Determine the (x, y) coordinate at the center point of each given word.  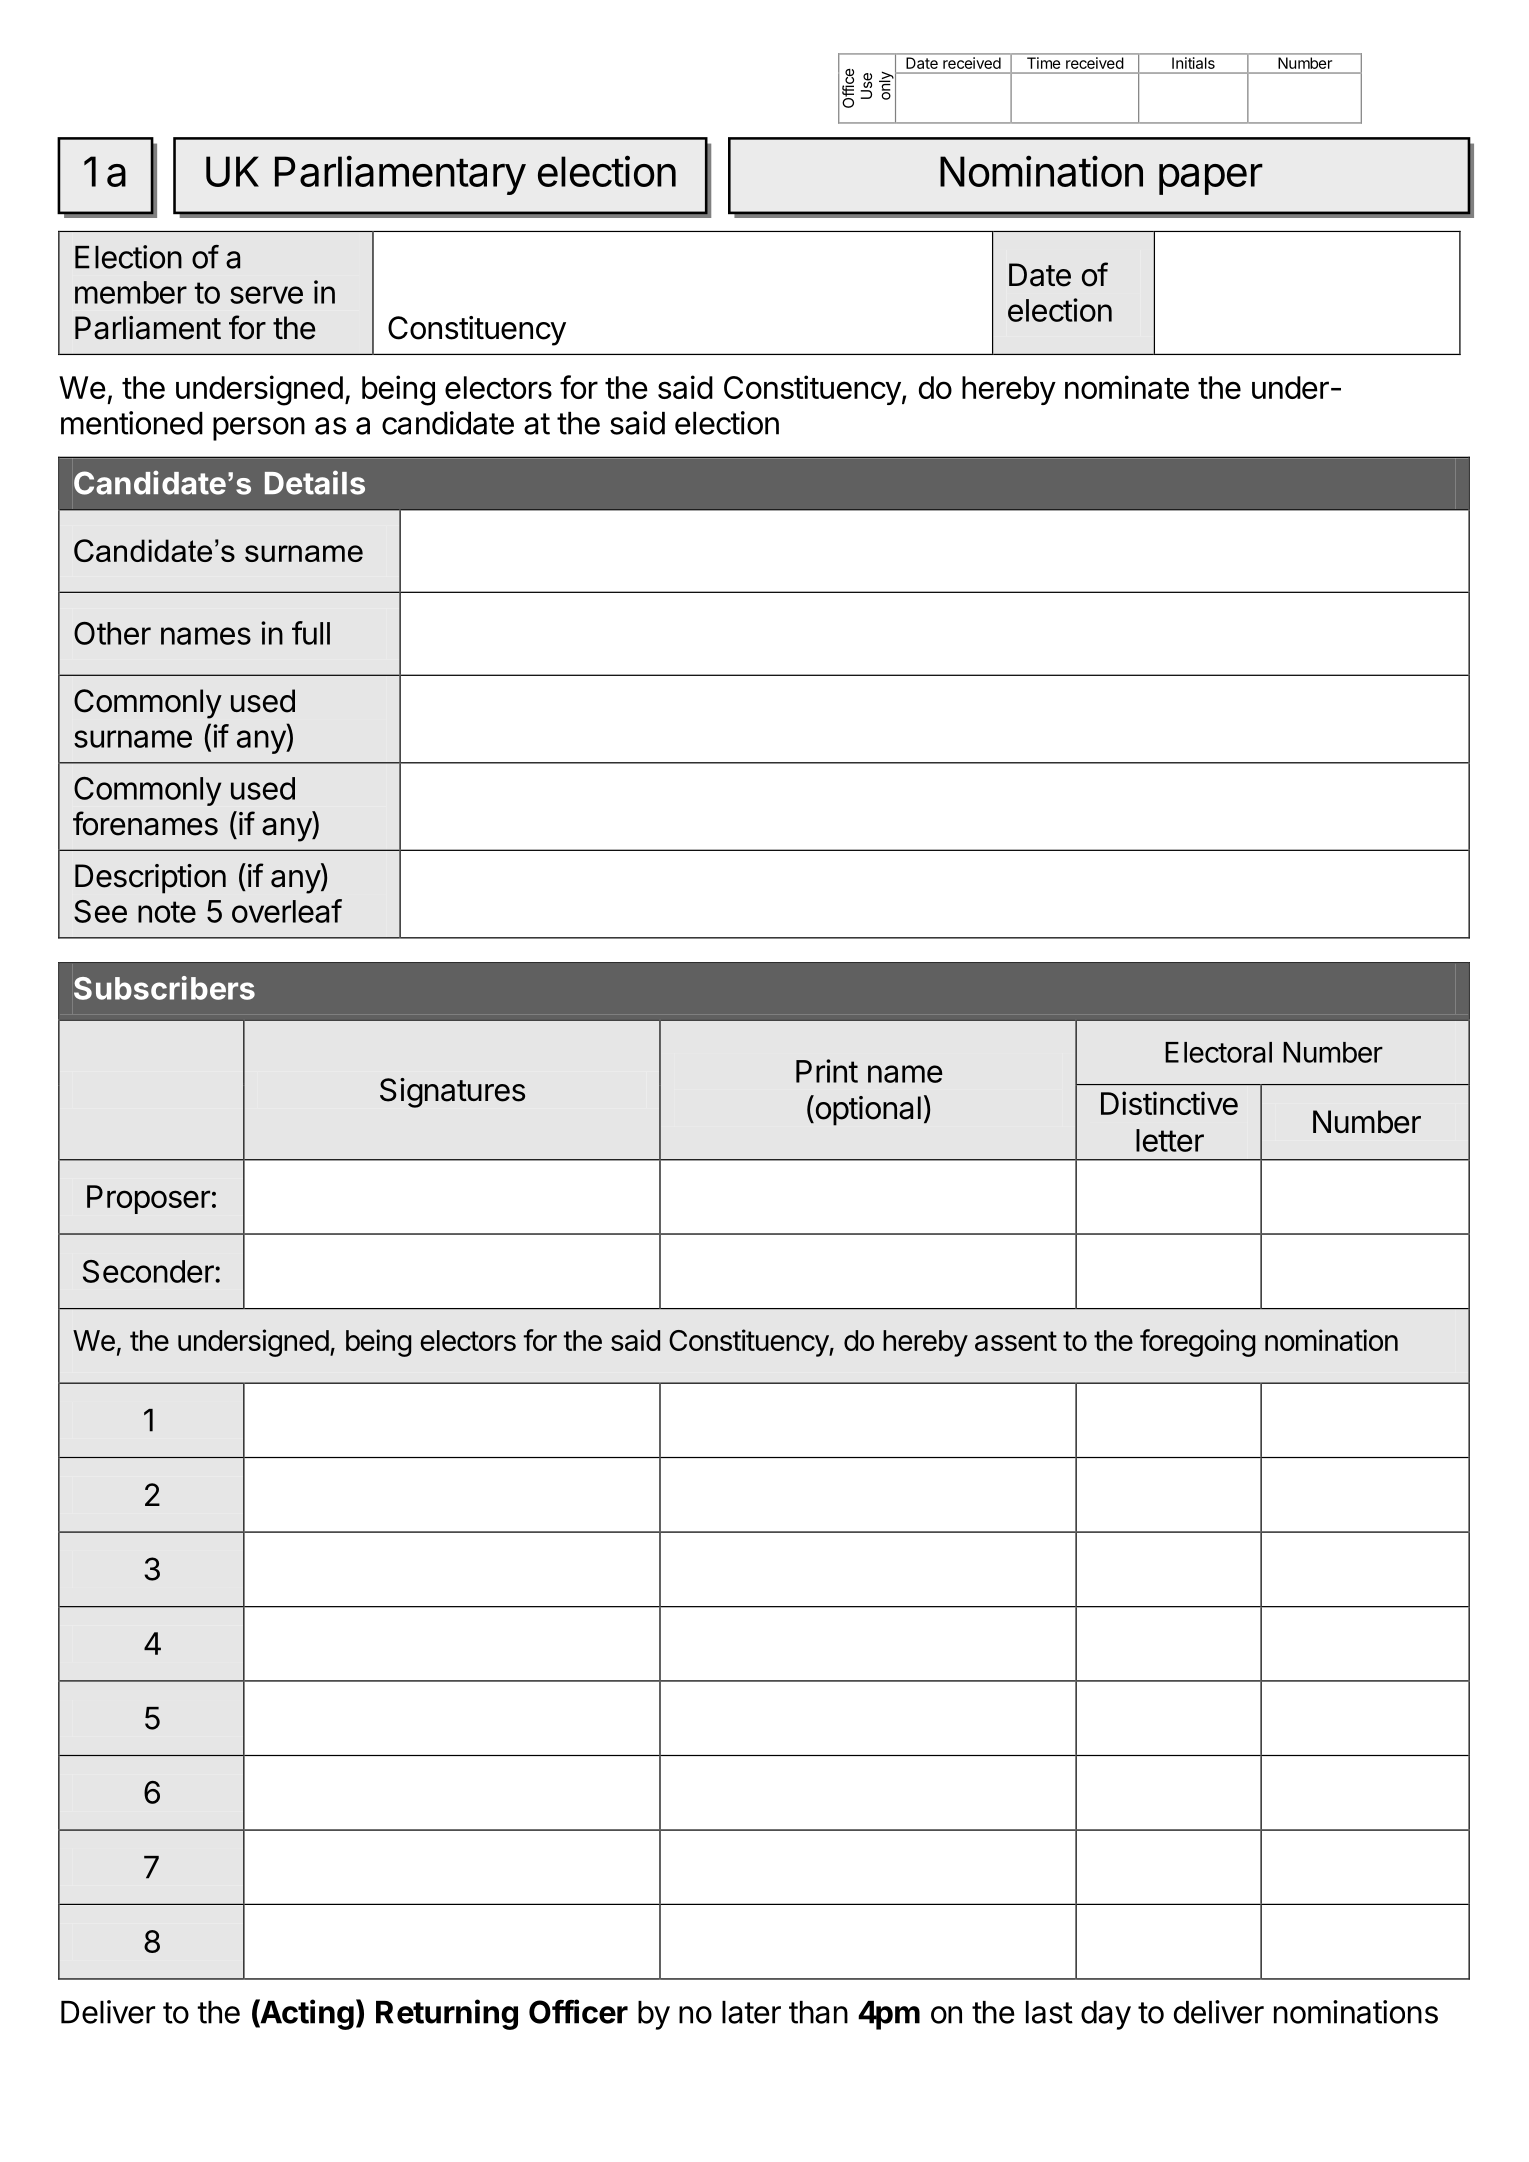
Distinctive (1169, 1103)
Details (315, 482)
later (751, 2012)
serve (266, 295)
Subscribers (164, 988)
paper (1211, 179)
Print (827, 1071)
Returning (447, 2014)
